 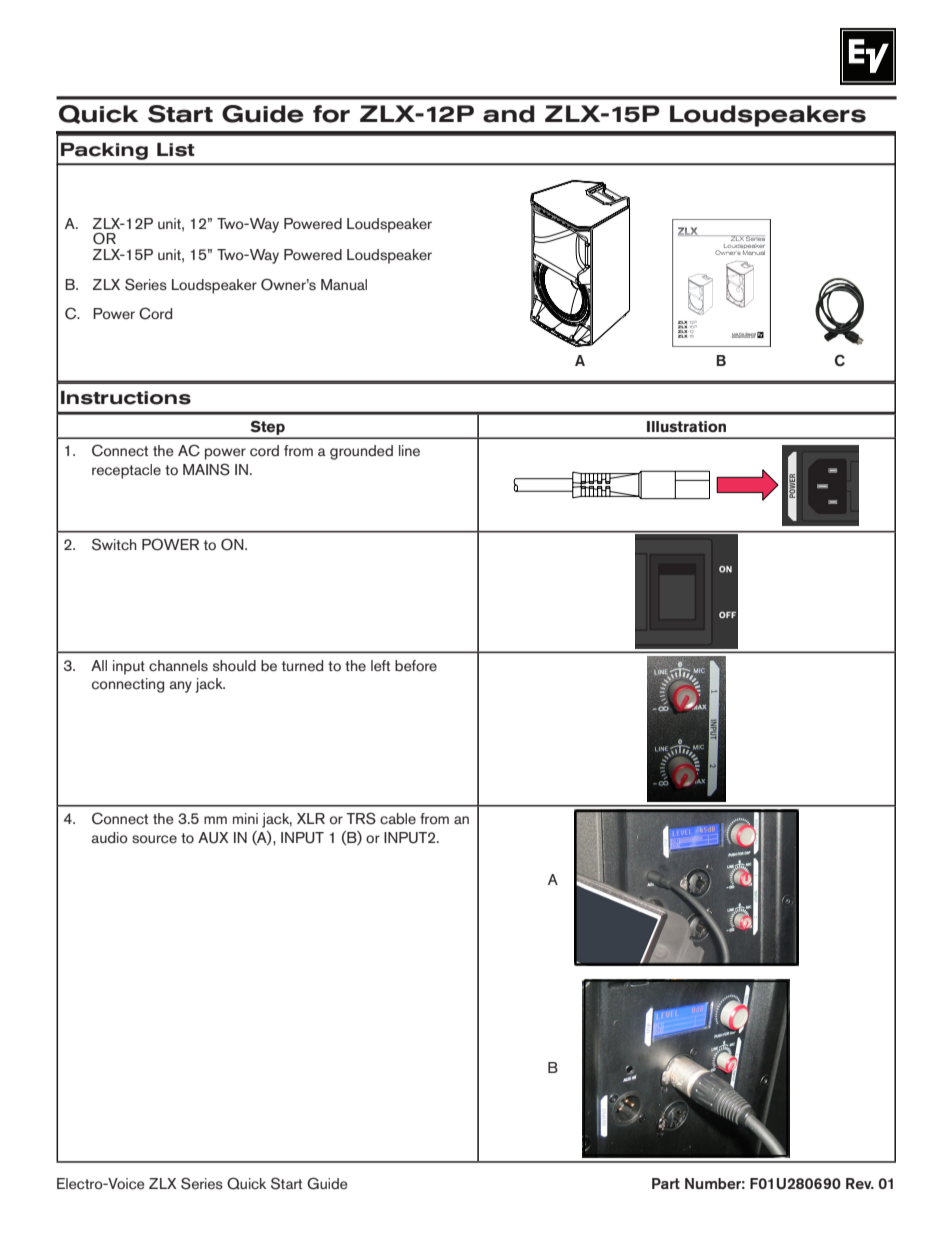 What do you see at coordinates (176, 149) in the document?
I see `List` at bounding box center [176, 149].
